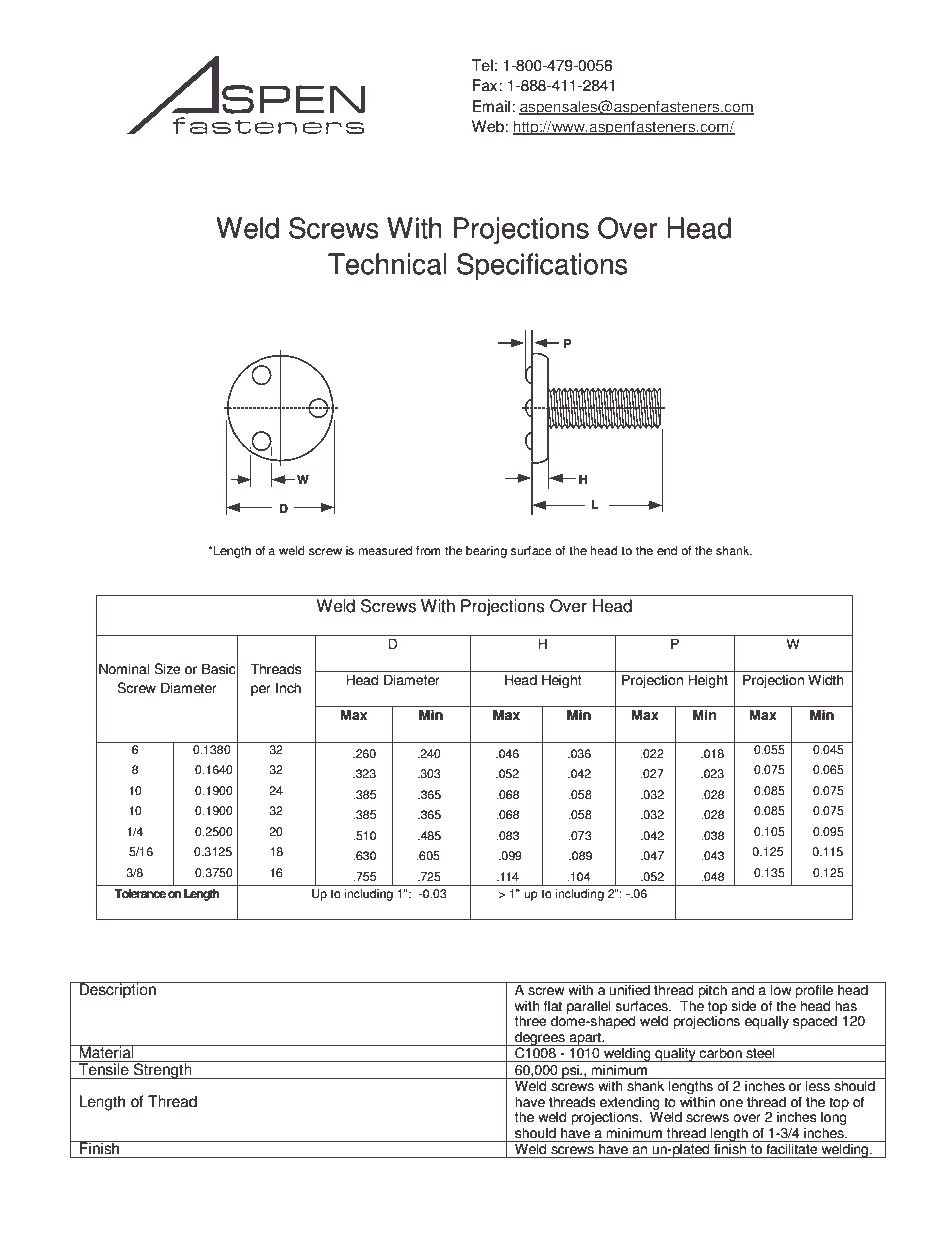 This screenshot has height=1233, width=952. Describe the element at coordinates (486, 552) in the screenshot. I see `bearing` at that location.
